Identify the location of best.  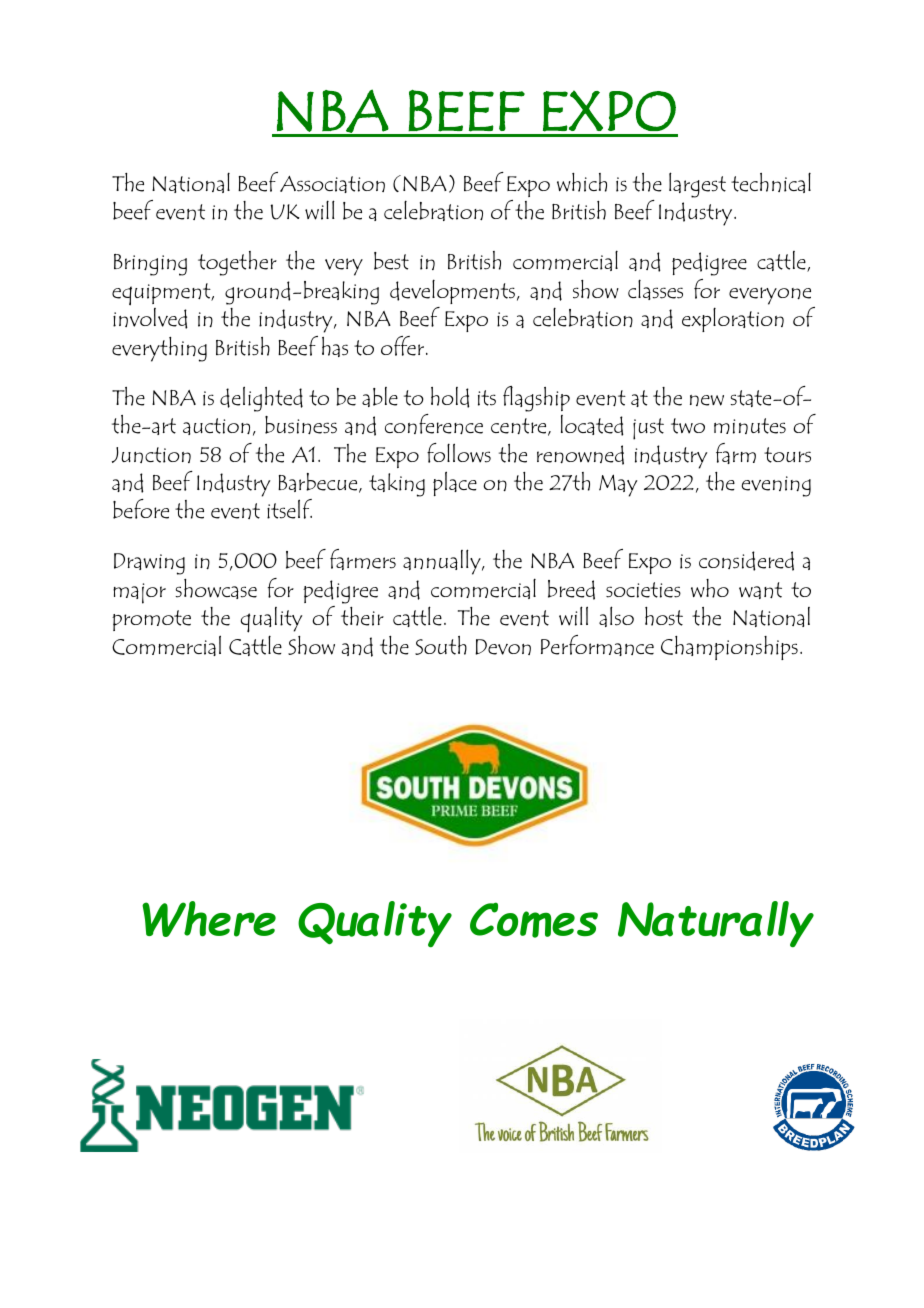
(391, 261).
